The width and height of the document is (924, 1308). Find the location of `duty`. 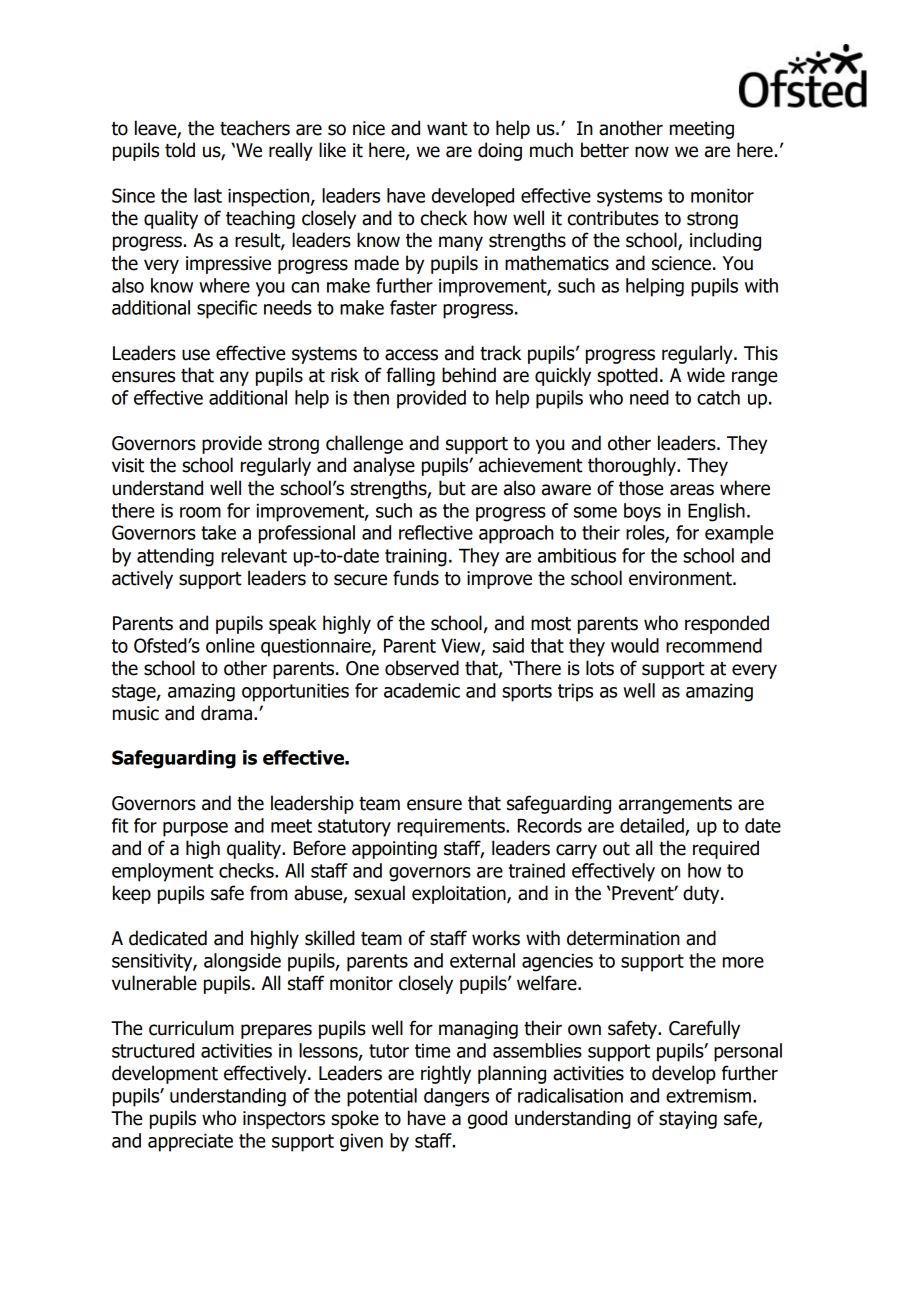

duty is located at coordinates (702, 894).
